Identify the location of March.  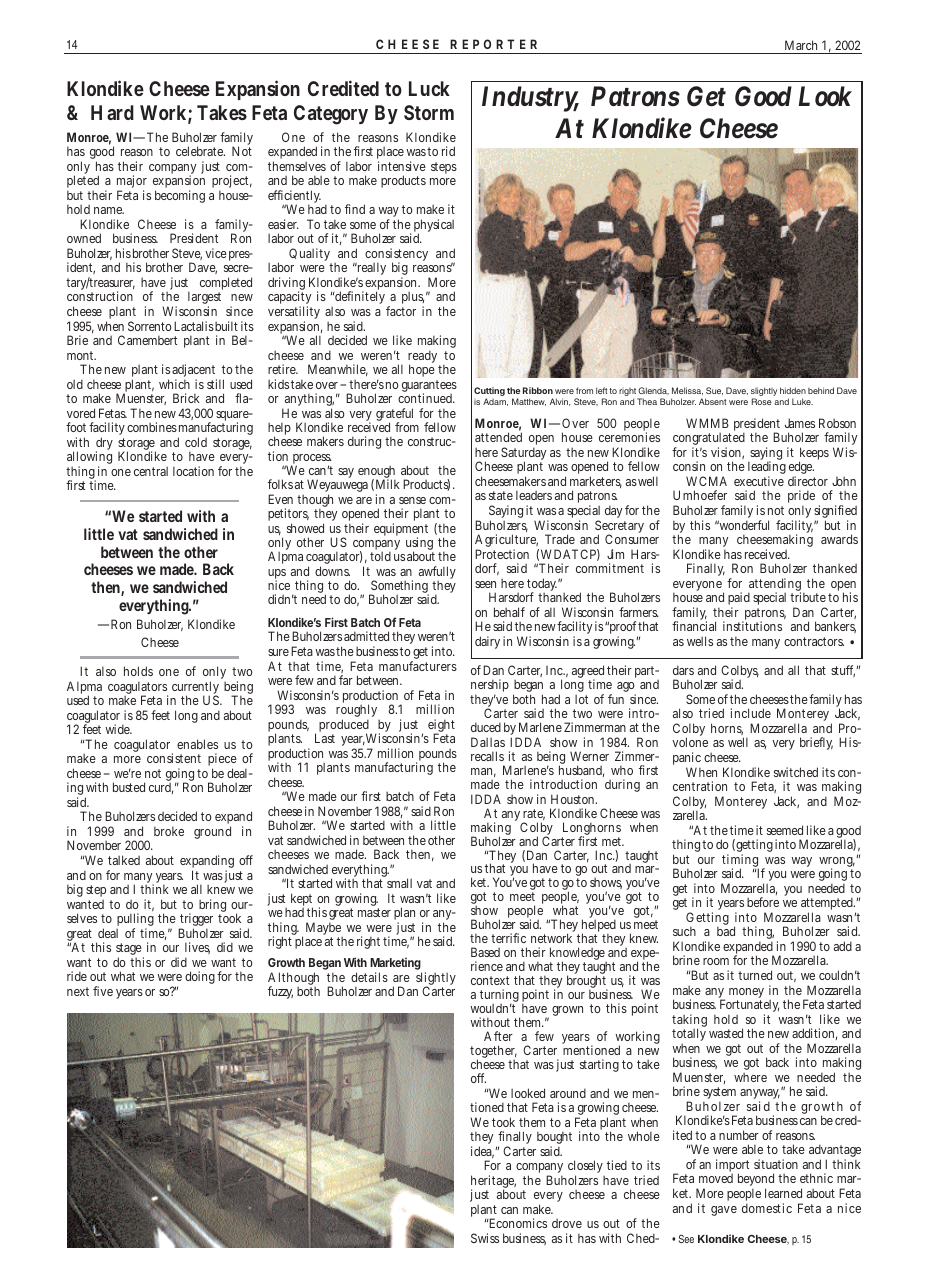
(802, 47).
